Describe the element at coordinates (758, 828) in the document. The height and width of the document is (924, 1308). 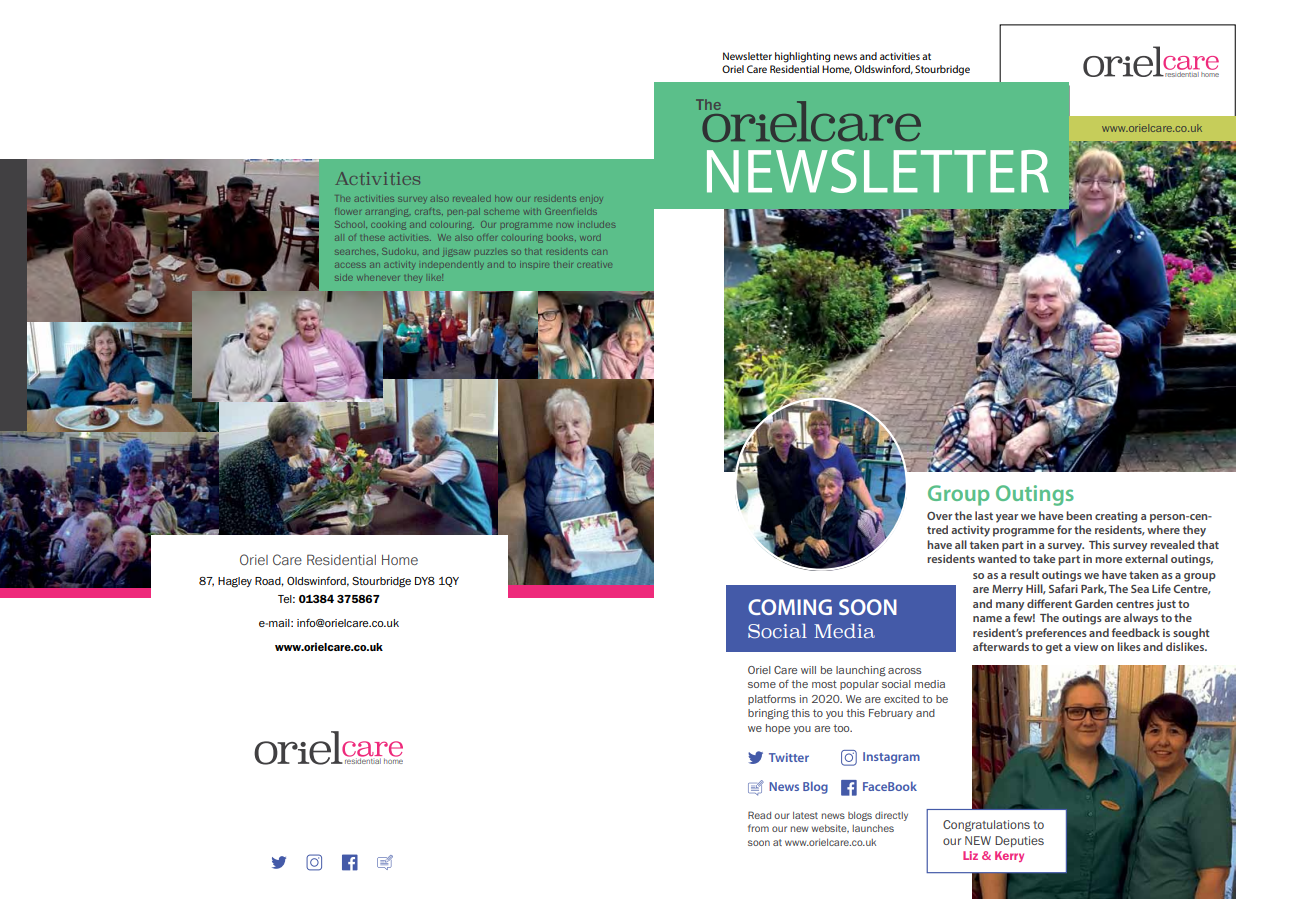
I see `from` at that location.
